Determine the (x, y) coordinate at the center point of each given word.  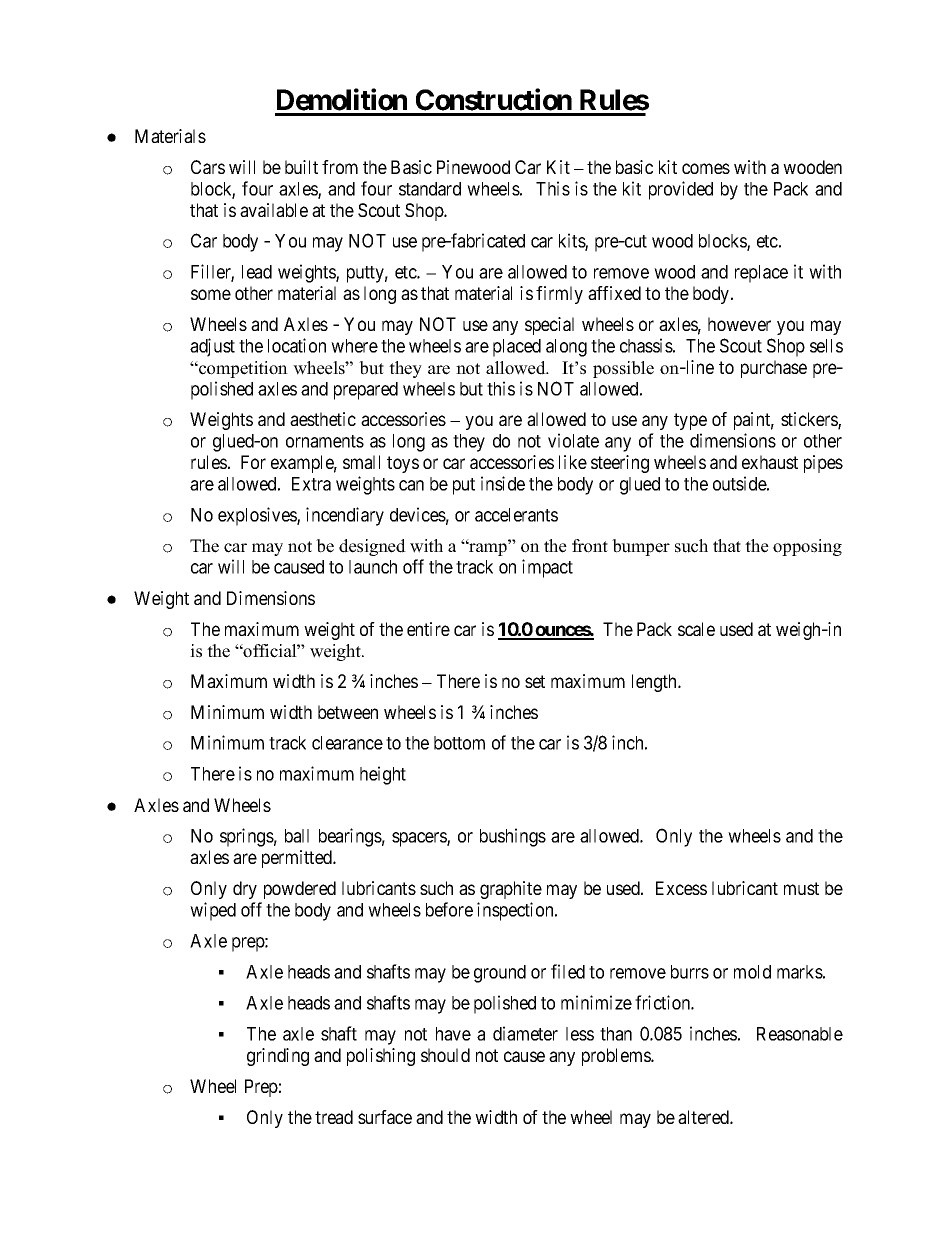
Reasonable (800, 1034)
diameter (525, 1033)
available (274, 210)
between (348, 712)
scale (696, 629)
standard (430, 189)
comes (706, 168)
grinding (278, 1057)
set (535, 681)
